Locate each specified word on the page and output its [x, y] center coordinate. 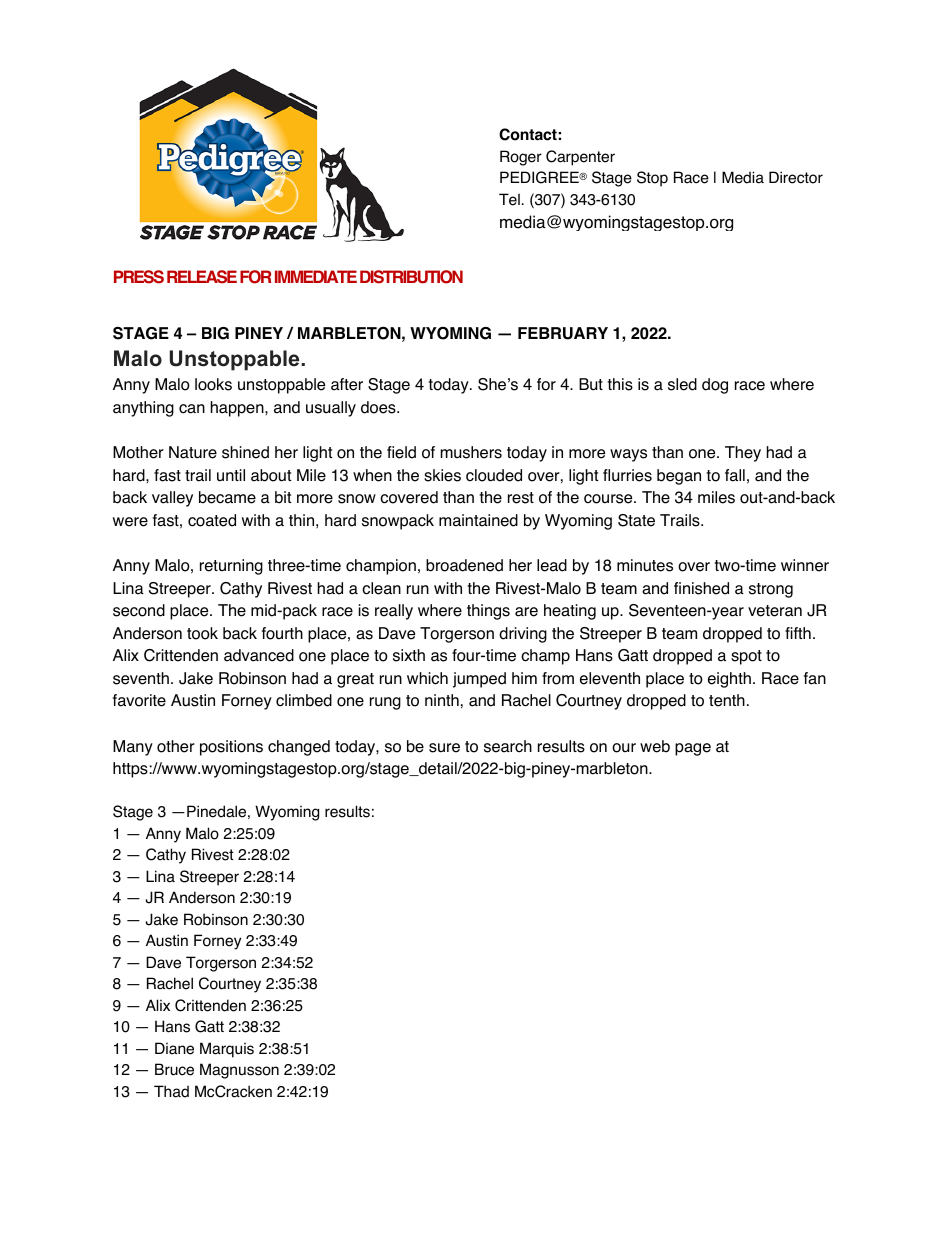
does [379, 407]
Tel [509, 199]
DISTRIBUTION [411, 277]
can [192, 409]
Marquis [227, 1050]
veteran [775, 611]
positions [231, 748]
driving [523, 635]
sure [444, 748]
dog [715, 386]
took [202, 633]
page [693, 749]
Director [796, 177]
